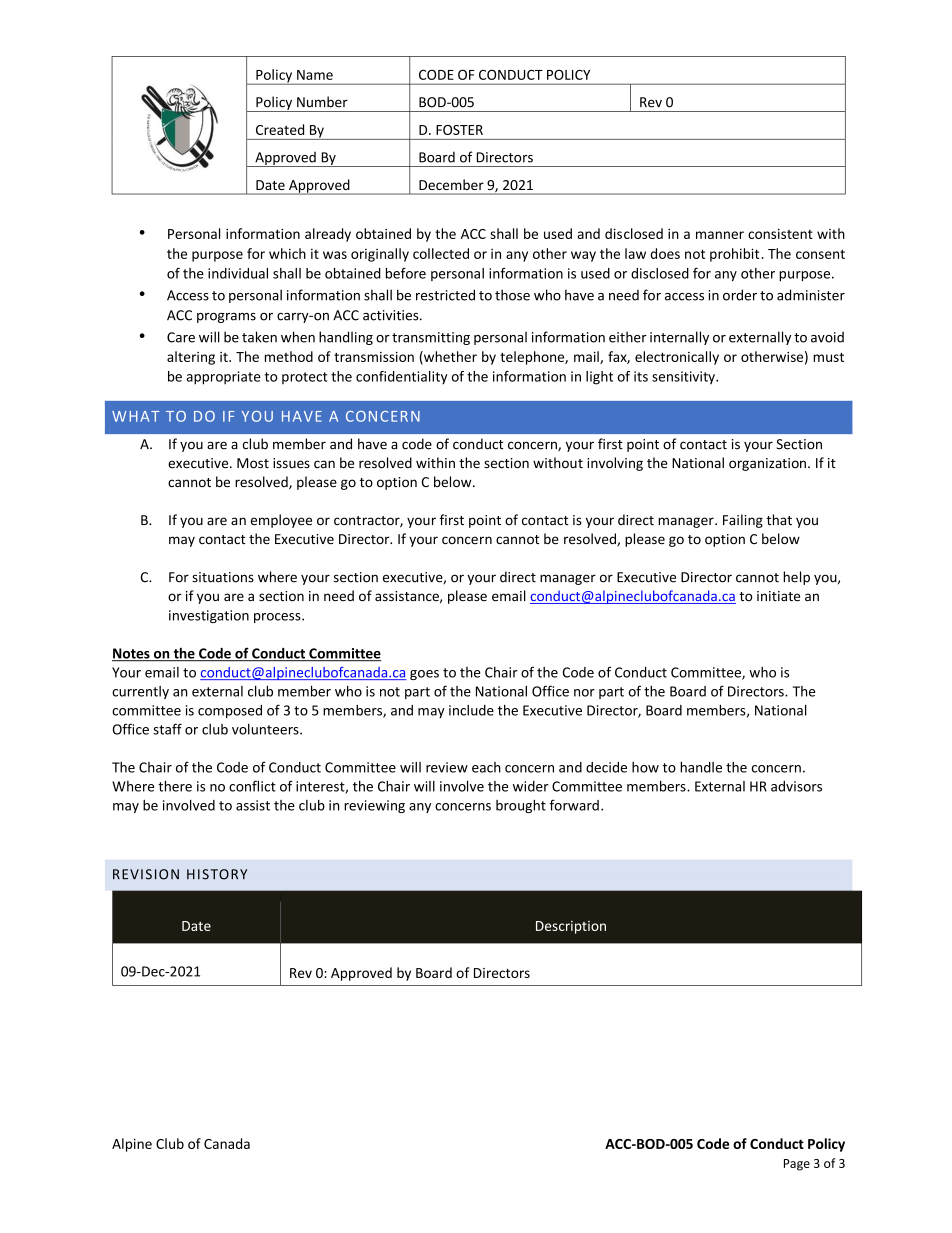  I want to click on manner, so click(720, 235).
